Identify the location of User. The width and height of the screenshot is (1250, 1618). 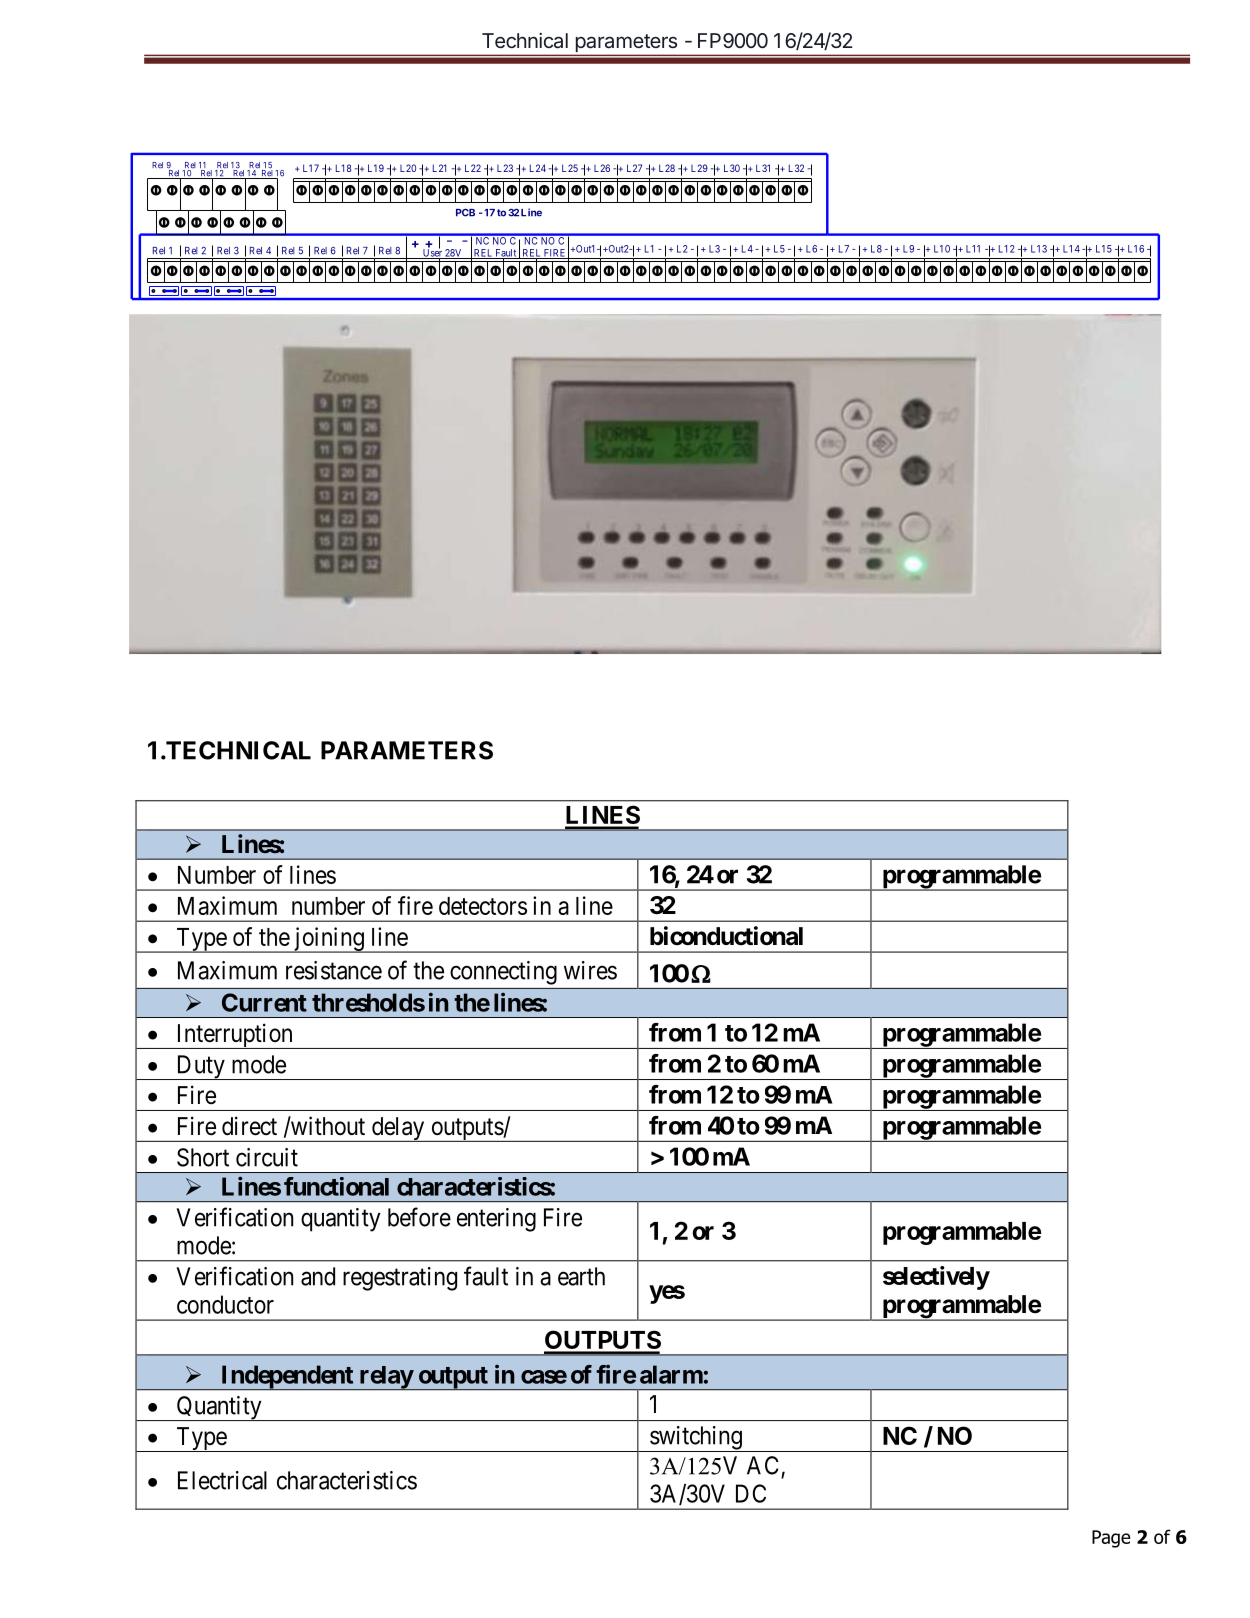
(432, 253).
